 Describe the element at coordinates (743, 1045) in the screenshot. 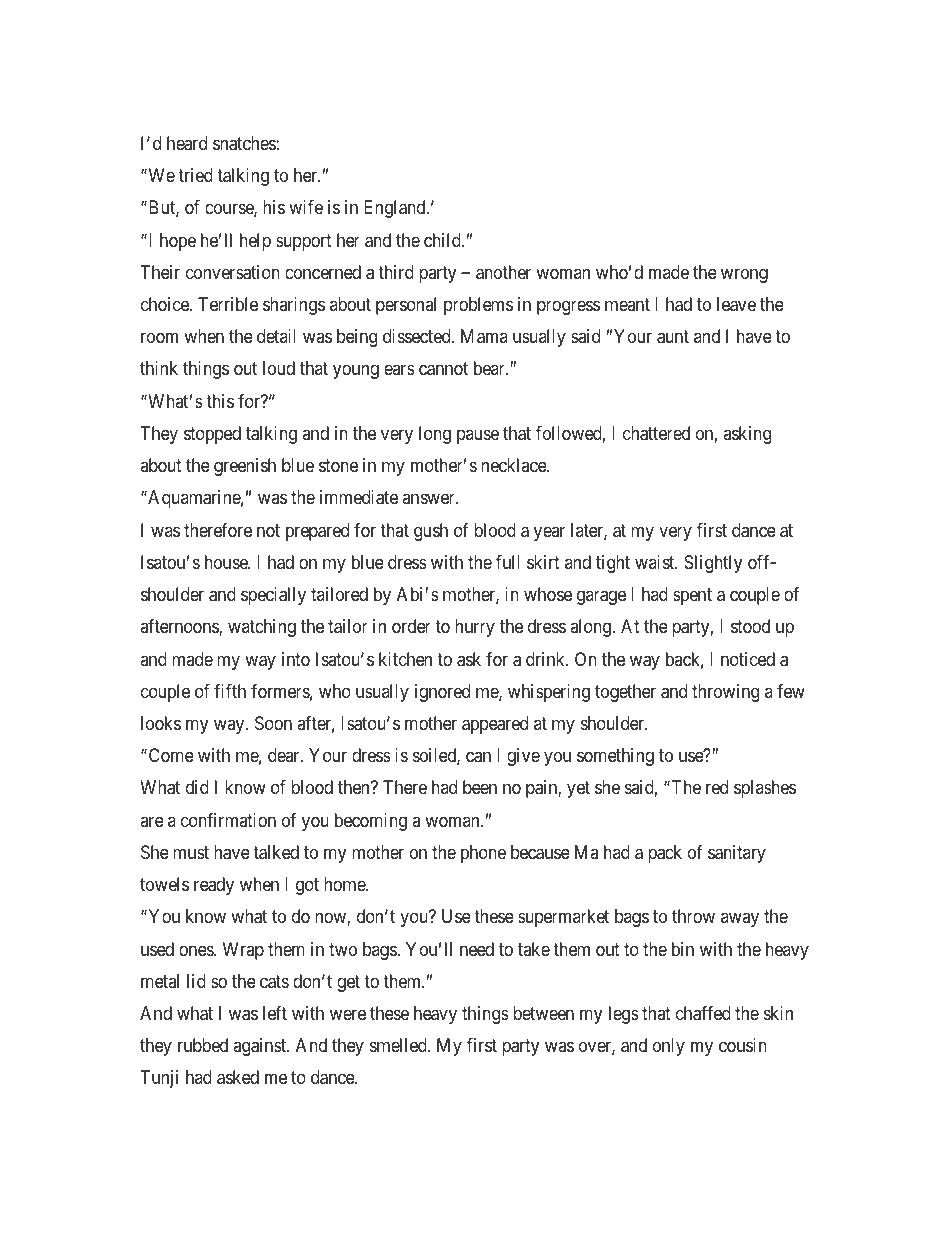

I see `cousin` at that location.
